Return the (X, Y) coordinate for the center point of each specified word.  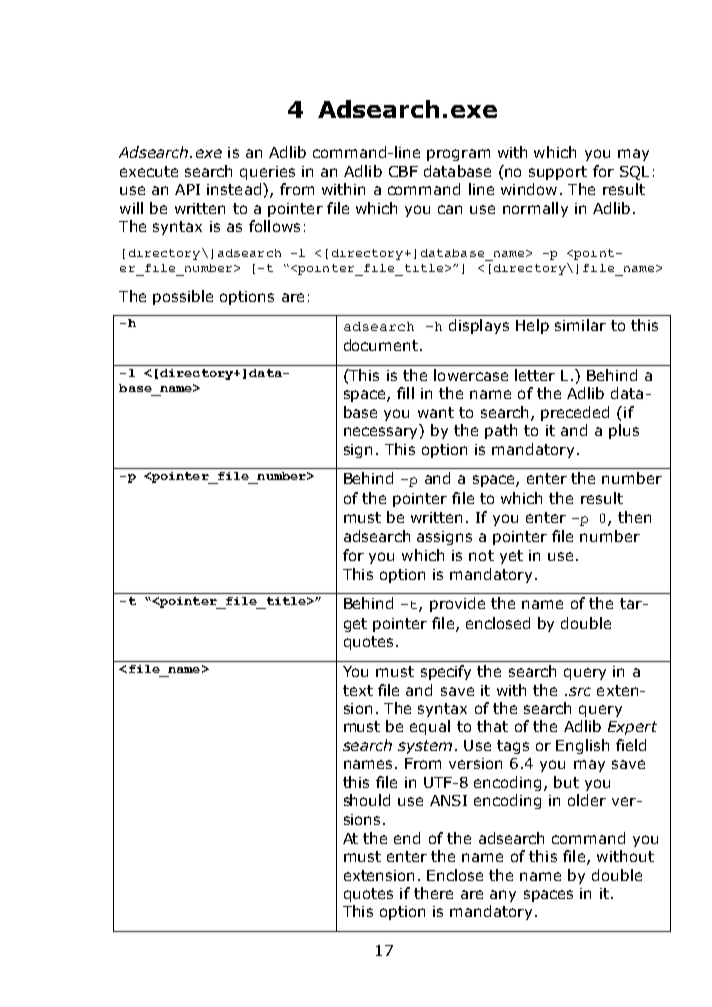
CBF (403, 171)
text (358, 690)
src (580, 691)
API (187, 189)
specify (446, 672)
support (558, 173)
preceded (575, 413)
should (367, 800)
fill (405, 393)
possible (183, 297)
